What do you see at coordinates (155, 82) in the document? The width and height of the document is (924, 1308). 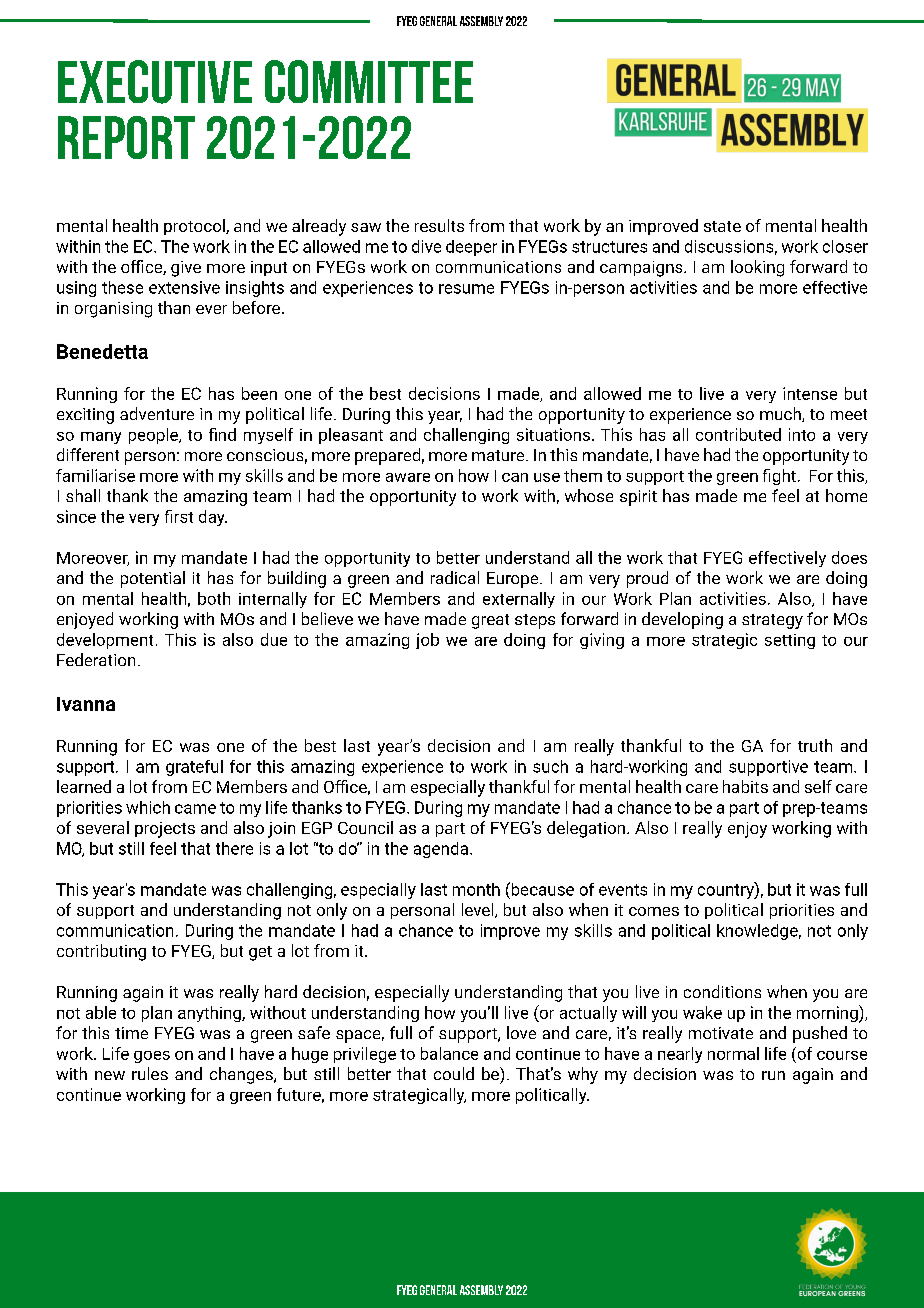 I see `Executive` at bounding box center [155, 82].
